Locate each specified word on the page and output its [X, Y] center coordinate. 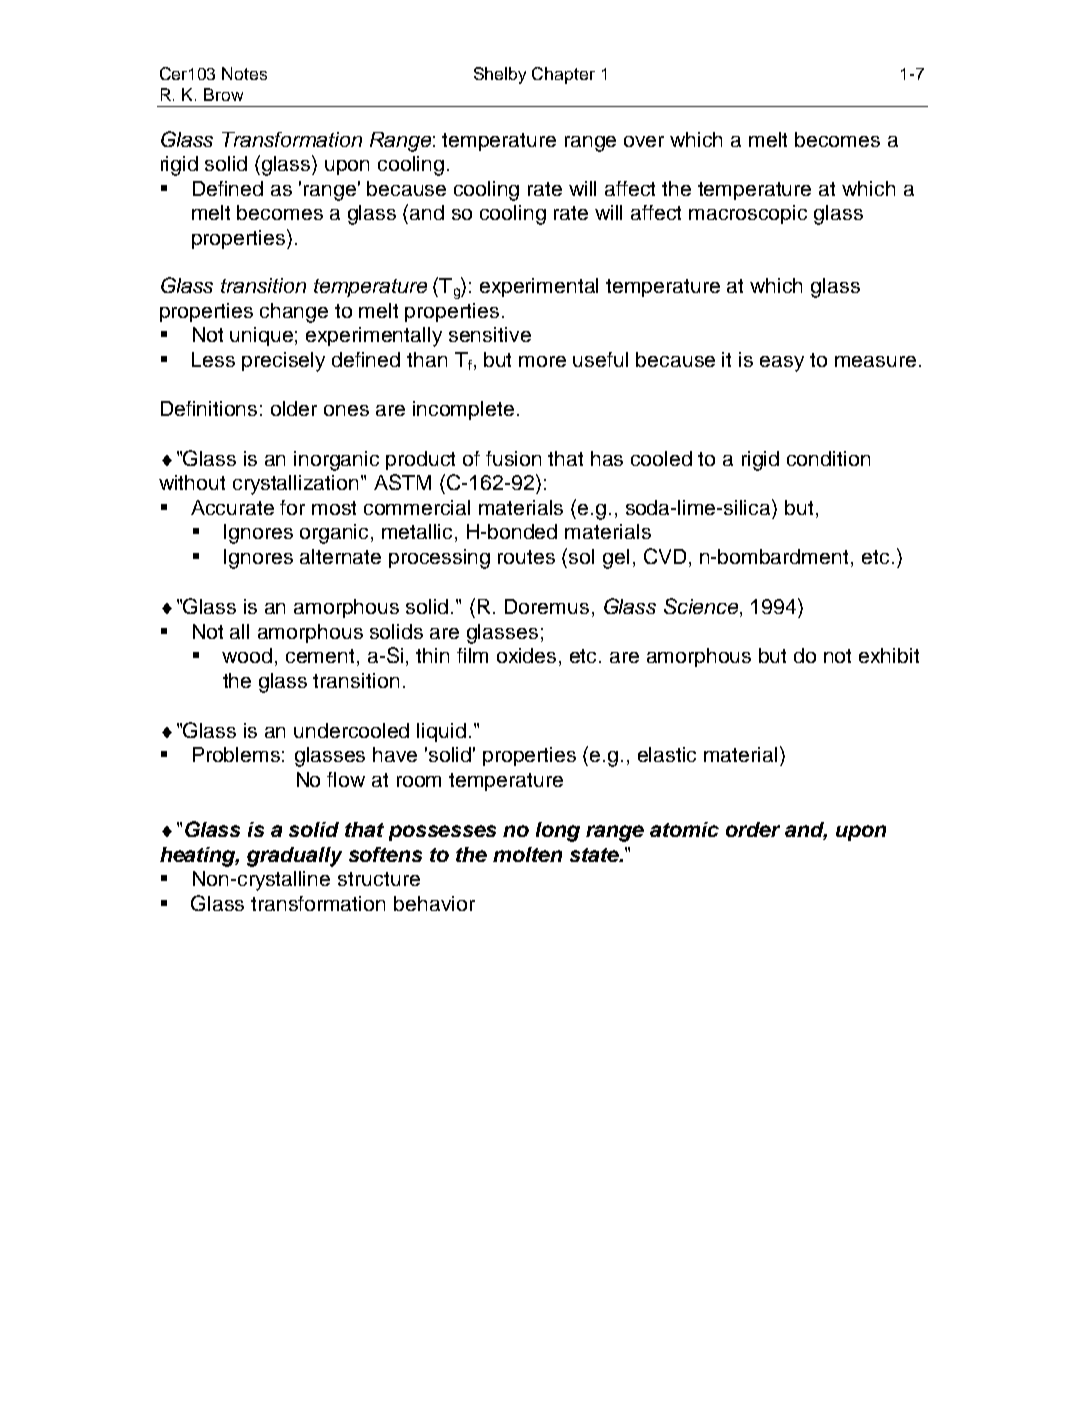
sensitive [490, 334]
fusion [513, 458]
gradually [294, 857]
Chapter [563, 75]
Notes [244, 73]
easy [782, 364]
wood [247, 655]
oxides [526, 655]
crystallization [295, 485]
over [644, 141]
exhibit [889, 655]
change [294, 313]
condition [828, 458]
